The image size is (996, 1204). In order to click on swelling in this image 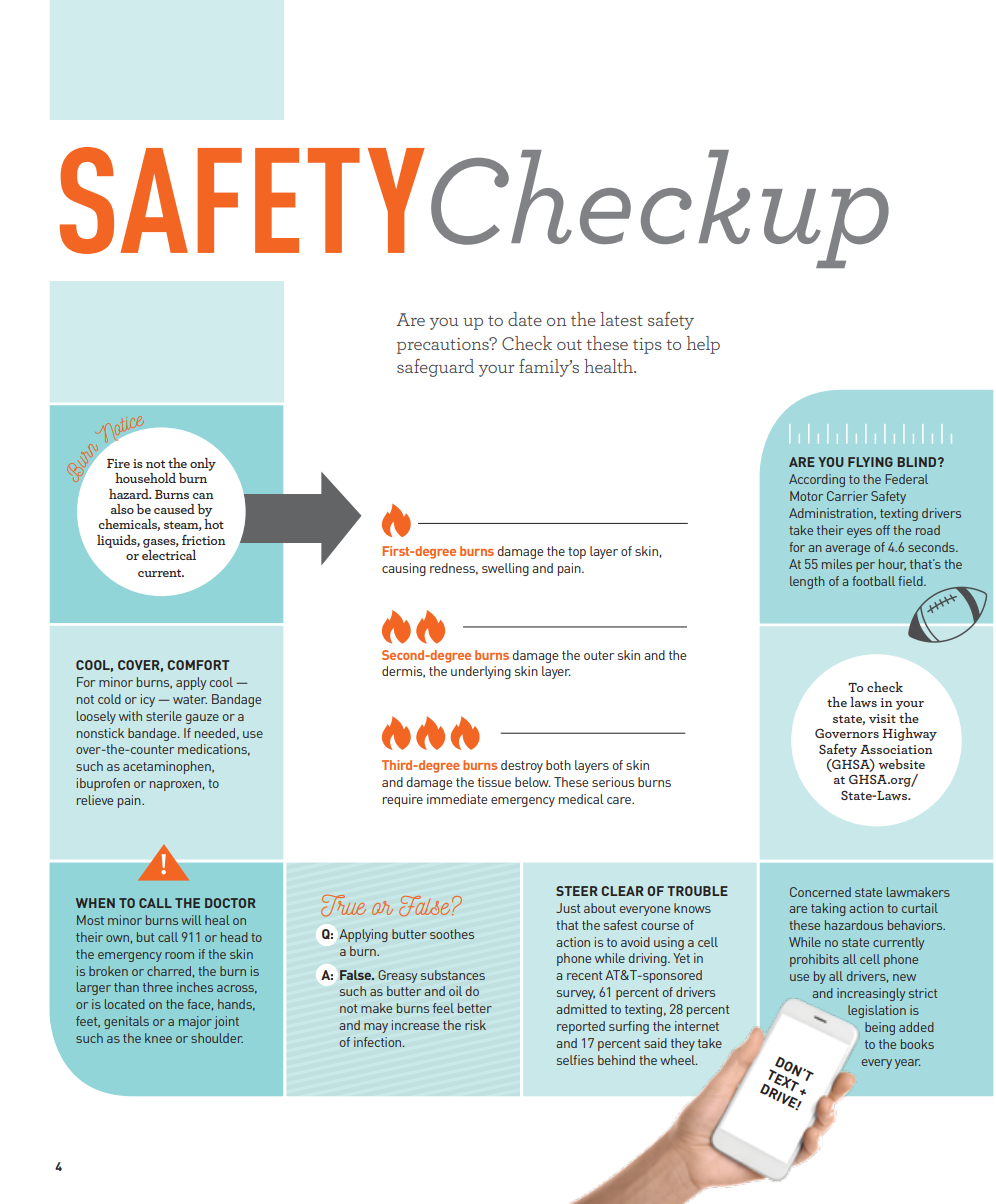, I will do `click(505, 569)`.
